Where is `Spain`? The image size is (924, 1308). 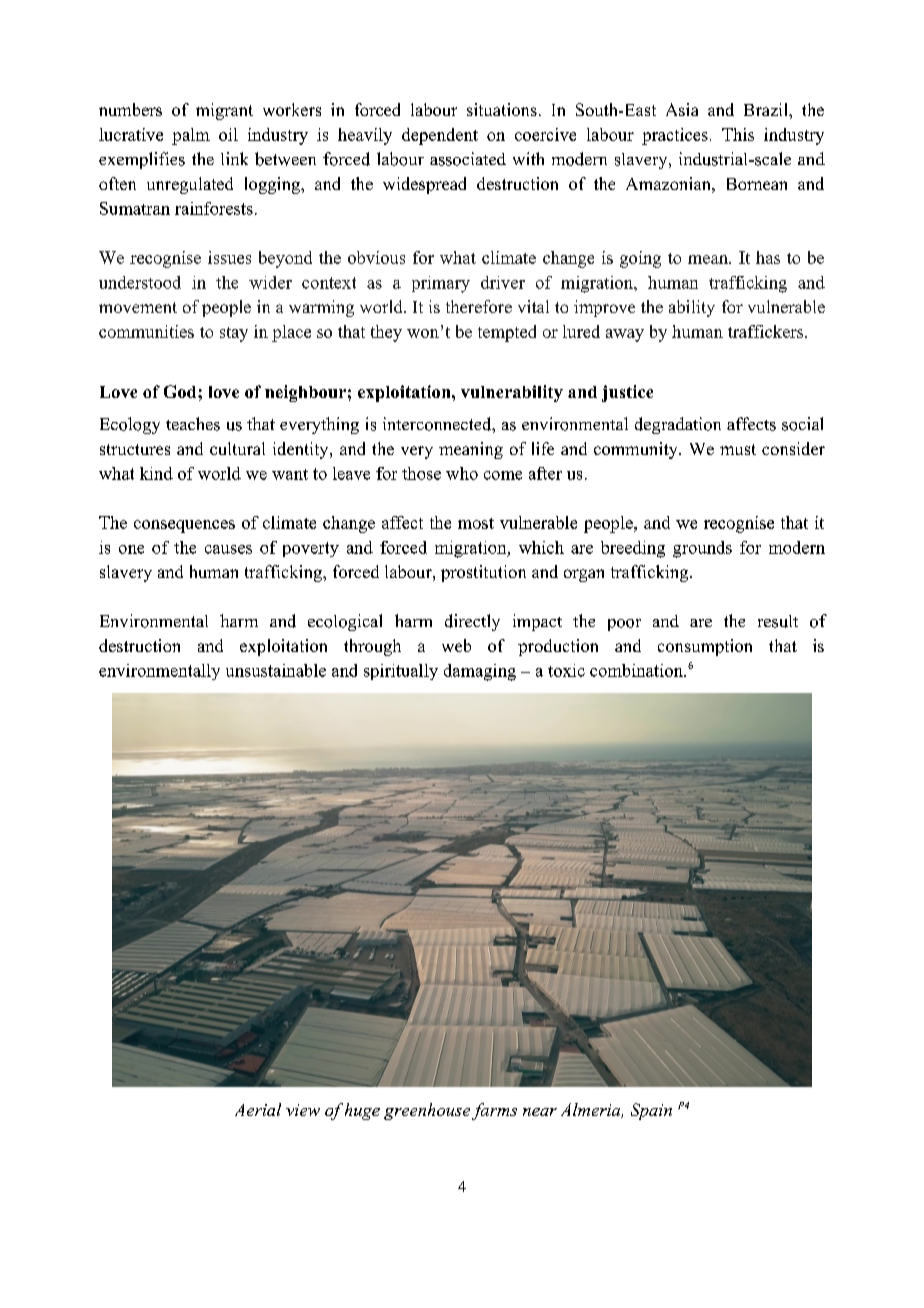 Spain is located at coordinates (651, 1111).
